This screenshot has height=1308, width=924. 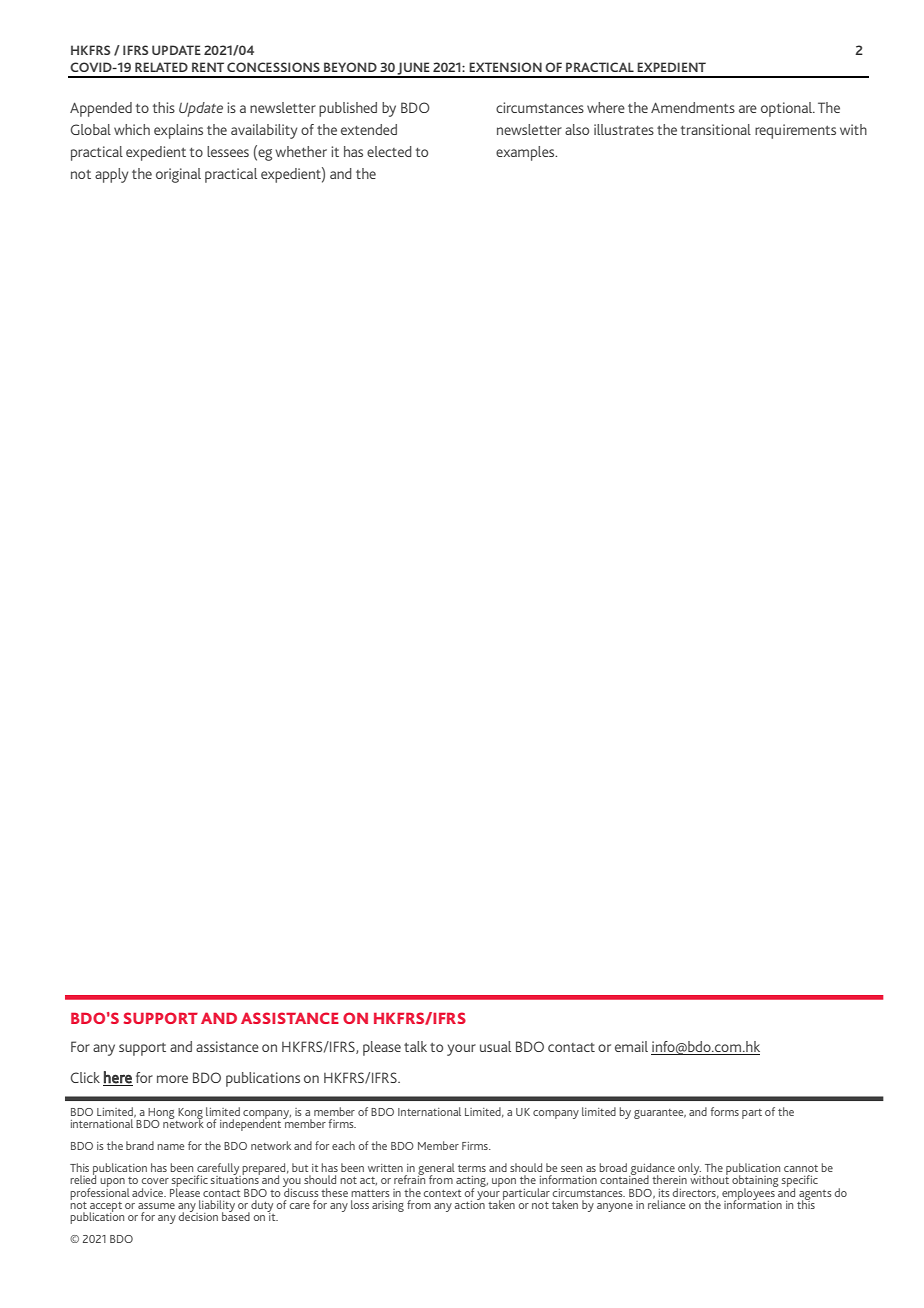 I want to click on Click, so click(x=85, y=1077).
